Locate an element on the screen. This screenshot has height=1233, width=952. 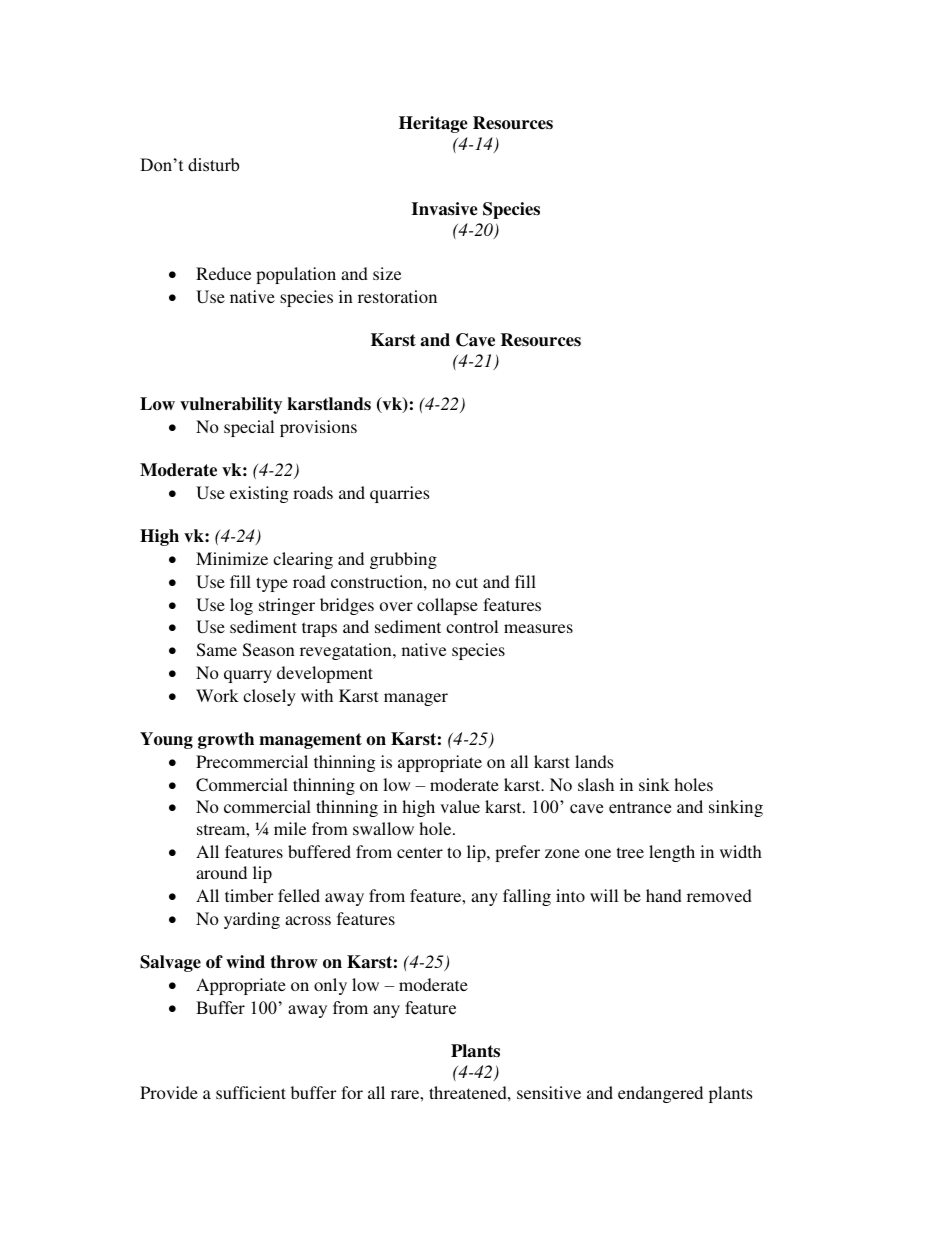
Invasive is located at coordinates (445, 209).
